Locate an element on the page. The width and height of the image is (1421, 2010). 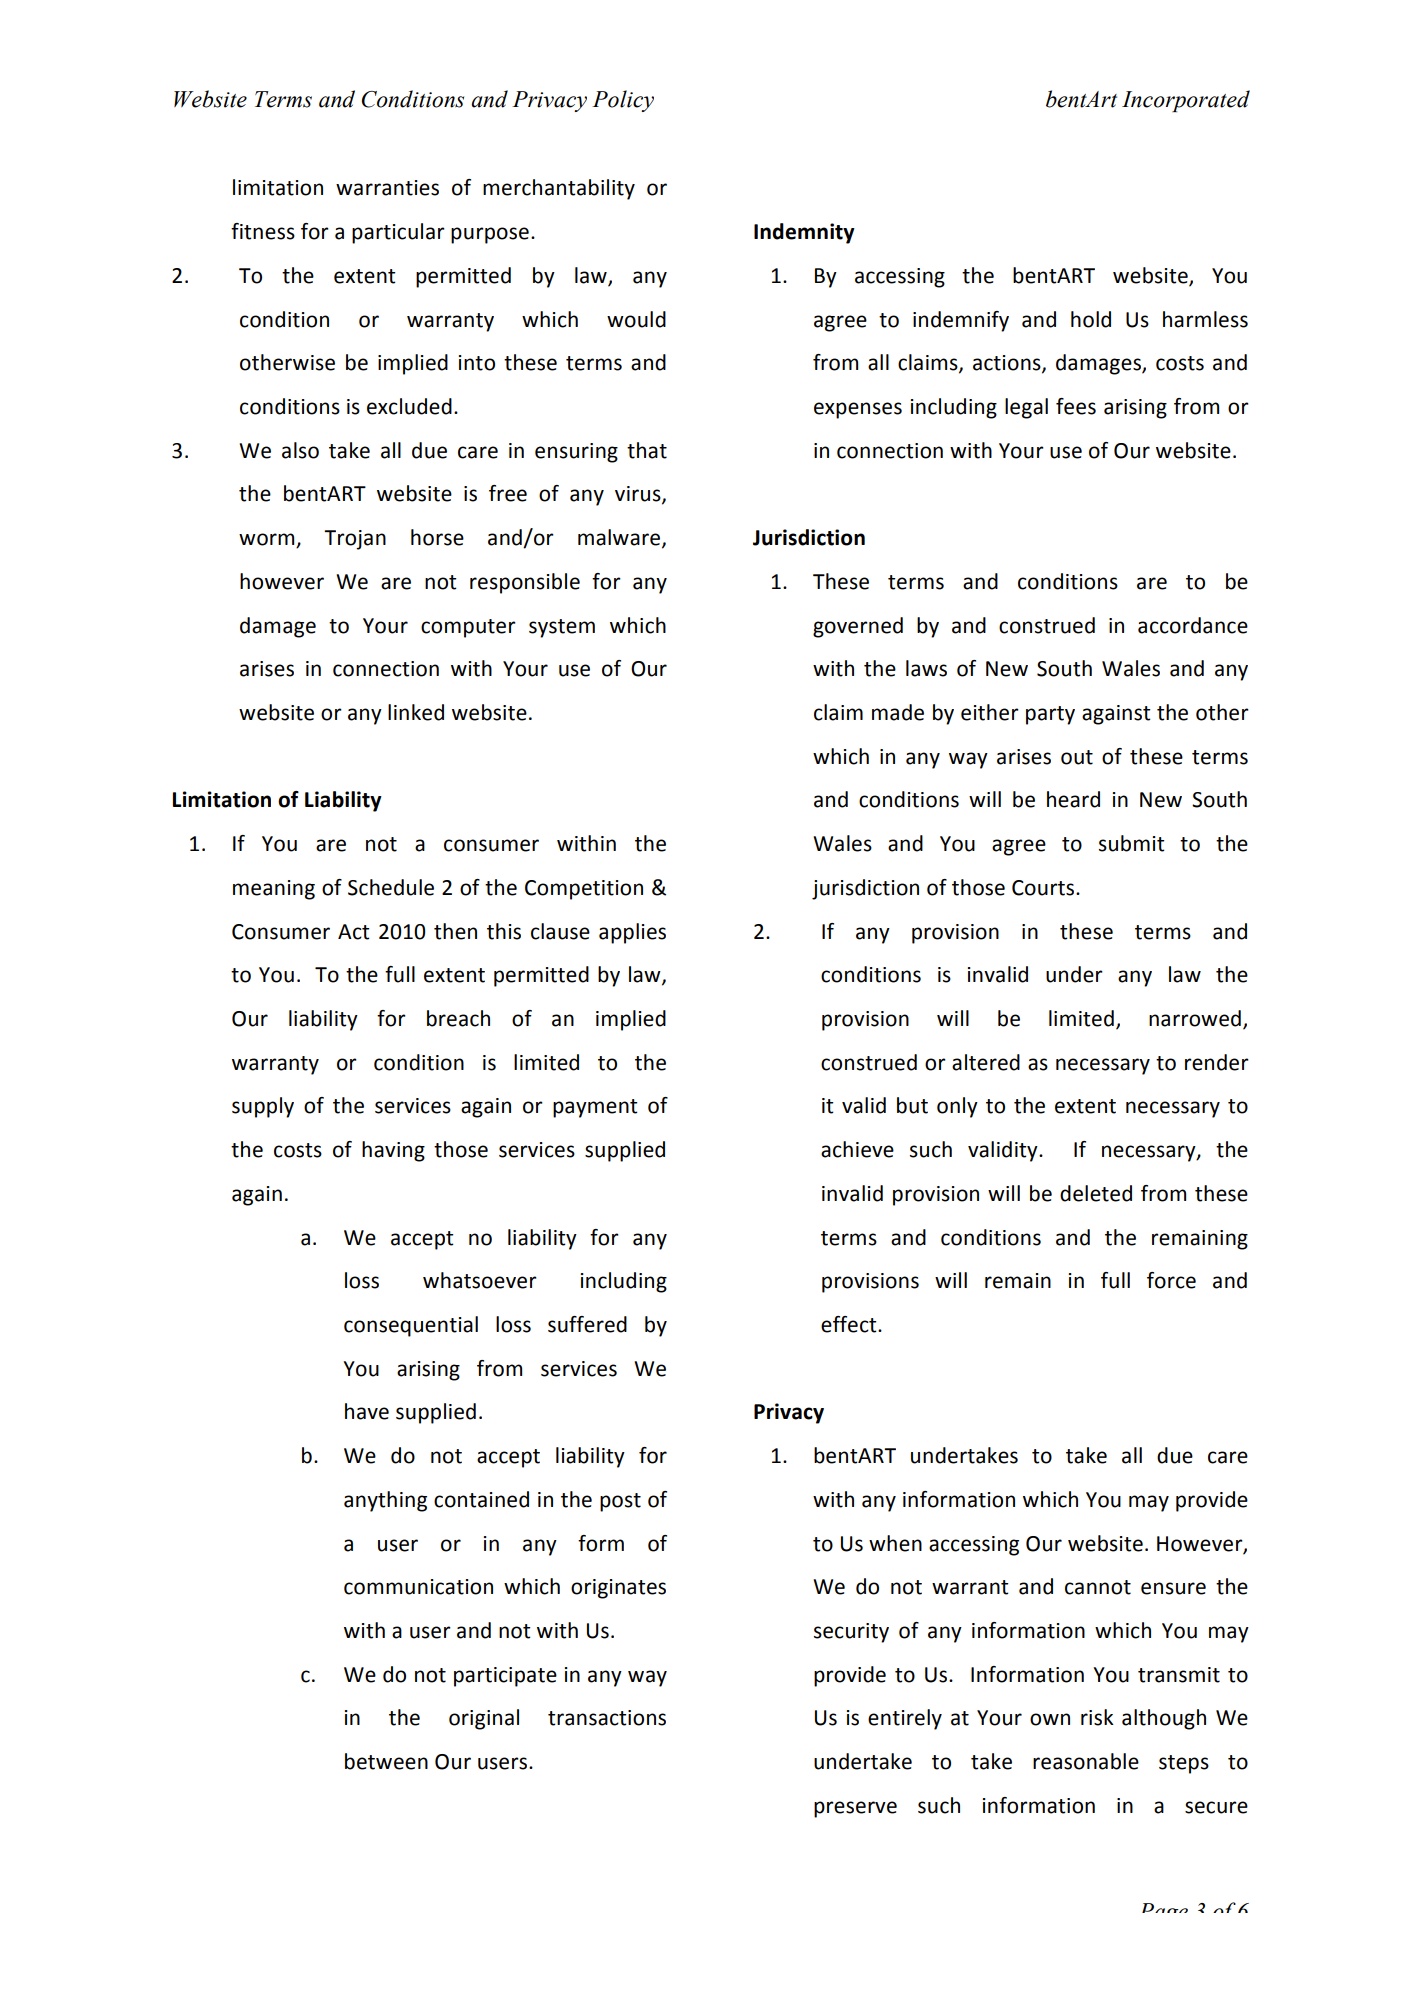
Indemnity is located at coordinates (804, 233).
